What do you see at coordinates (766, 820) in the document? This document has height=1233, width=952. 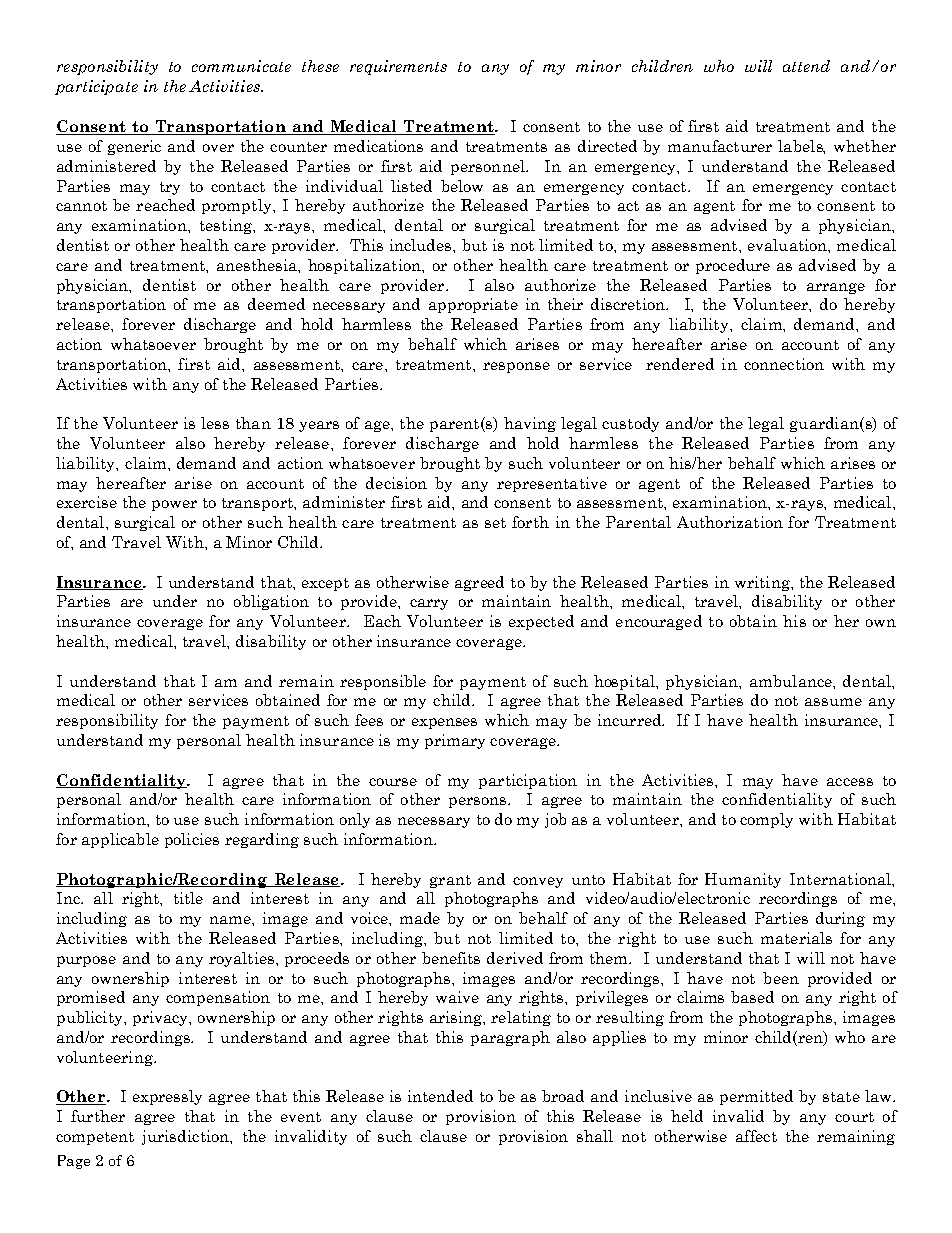 I see `comply` at bounding box center [766, 820].
